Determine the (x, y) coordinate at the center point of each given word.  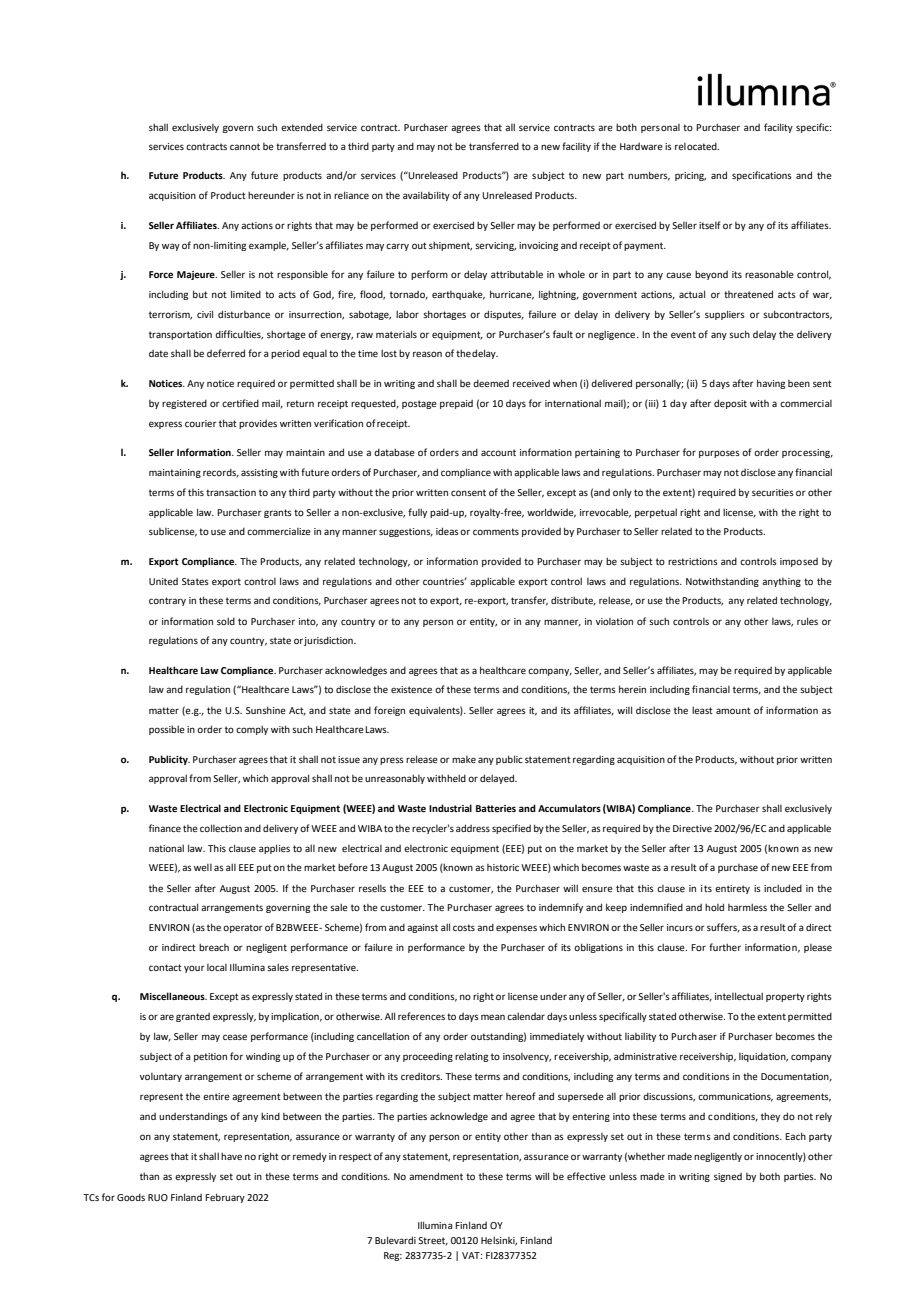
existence (411, 689)
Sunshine (266, 710)
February (225, 1198)
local (217, 967)
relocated (697, 146)
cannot (245, 146)
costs (464, 927)
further (725, 947)
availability (426, 196)
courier (201, 423)
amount (733, 710)
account (498, 452)
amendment (436, 1176)
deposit (730, 404)
